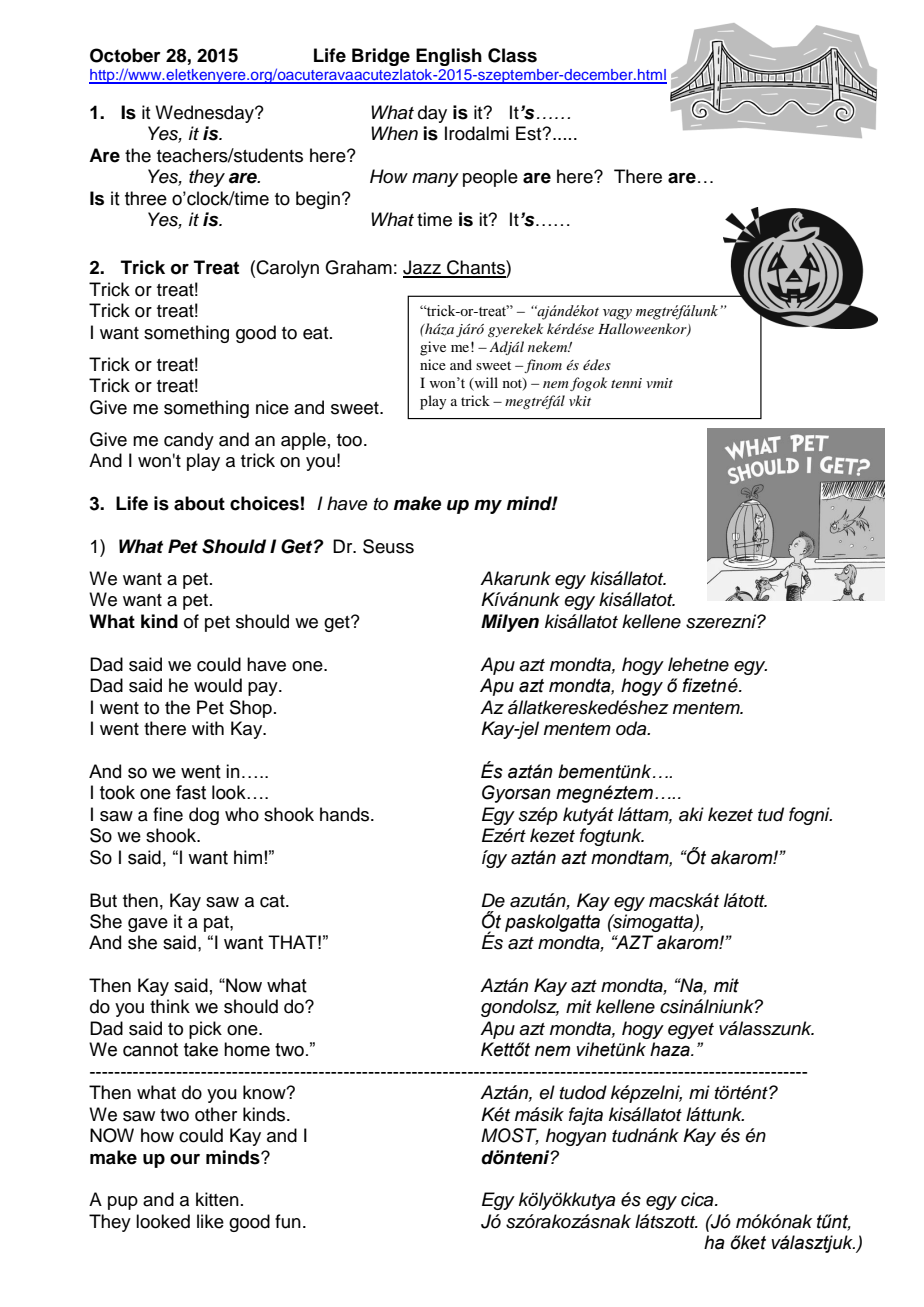 The height and width of the screenshot is (1307, 924). I want to click on Bridge, so click(381, 57).
